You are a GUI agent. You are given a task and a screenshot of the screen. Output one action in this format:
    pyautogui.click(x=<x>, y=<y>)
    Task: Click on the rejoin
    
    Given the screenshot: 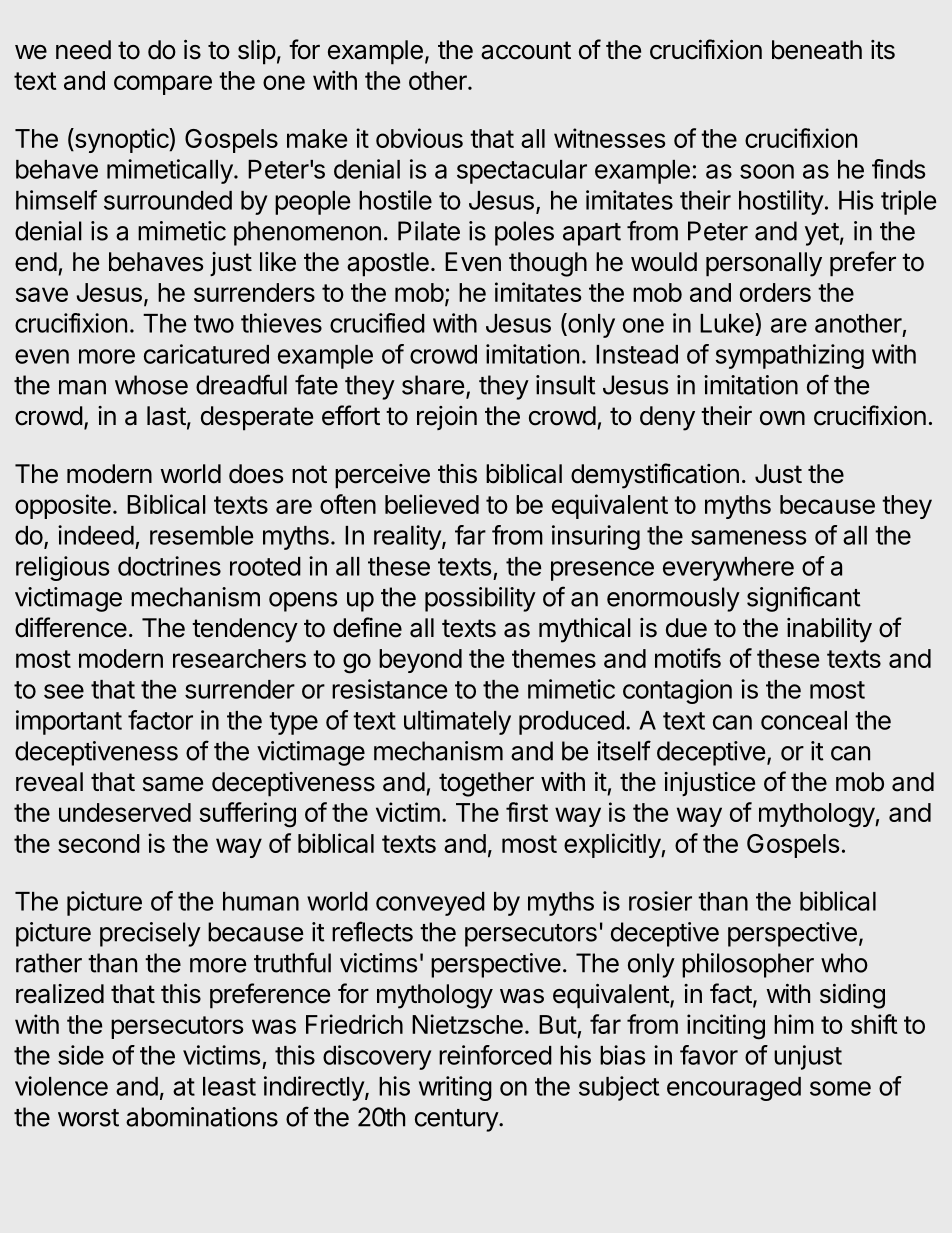 What is the action you would take?
    pyautogui.click(x=447, y=418)
